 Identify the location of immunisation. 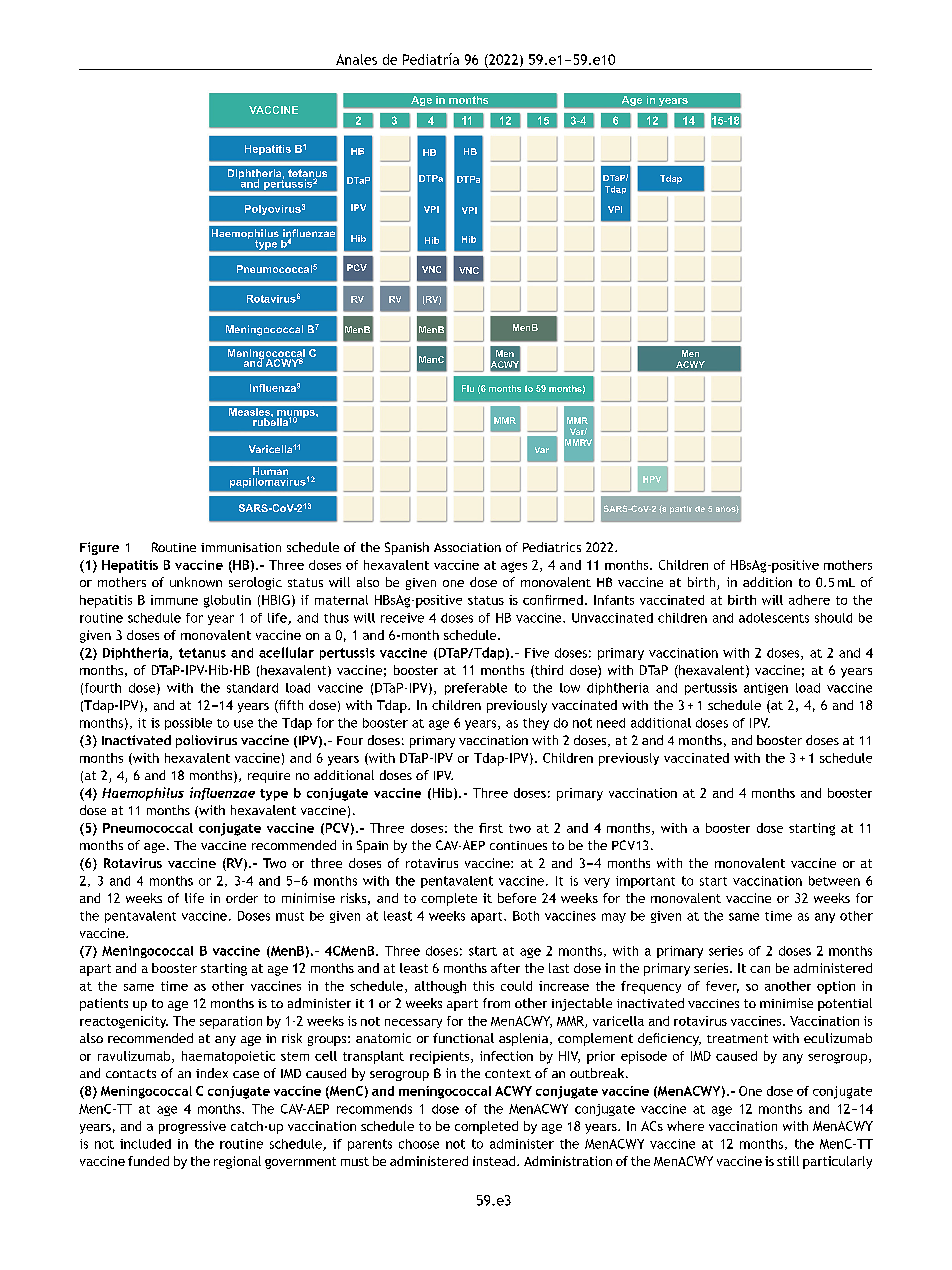
(241, 547).
